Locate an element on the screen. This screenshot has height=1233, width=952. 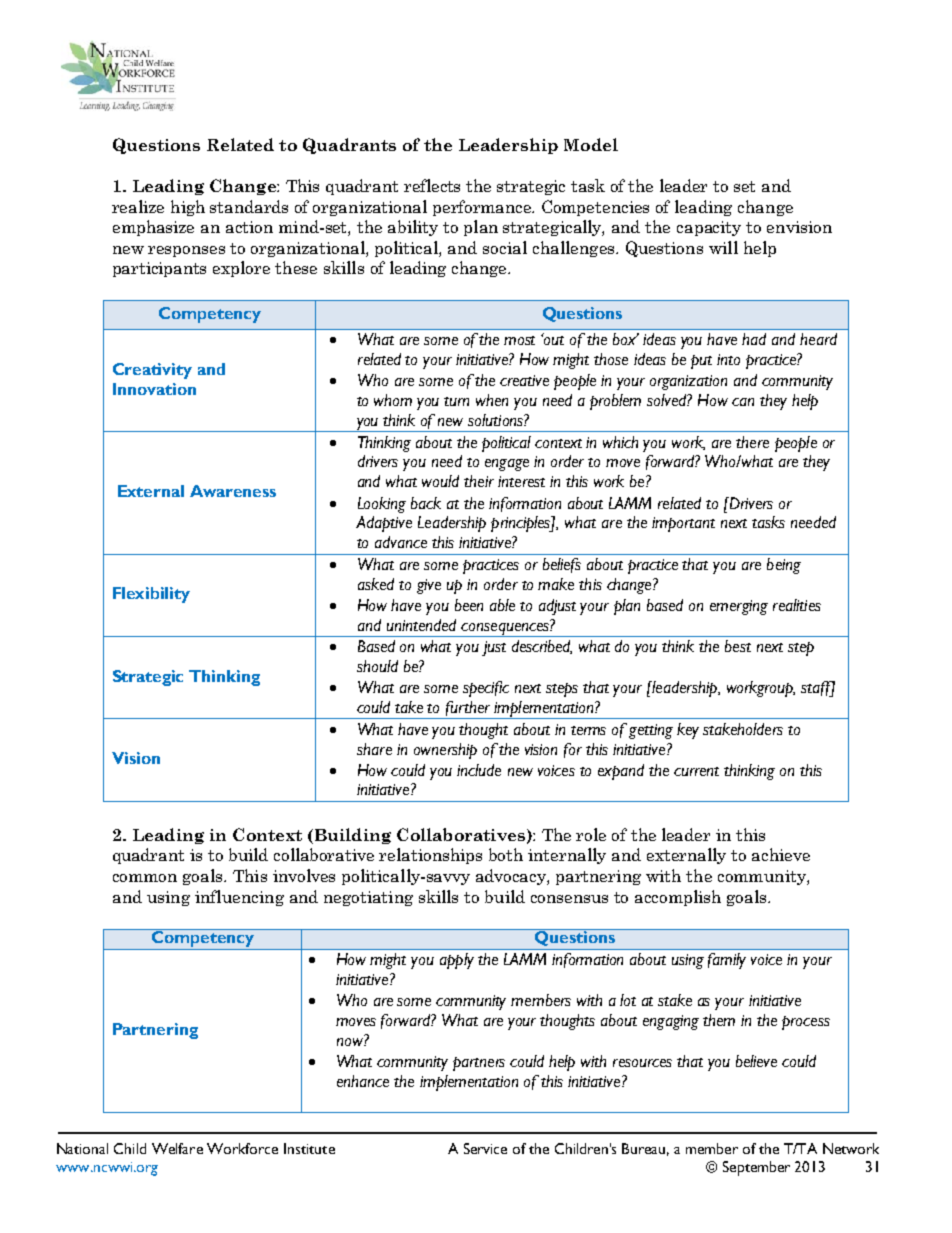
common is located at coordinates (145, 878).
